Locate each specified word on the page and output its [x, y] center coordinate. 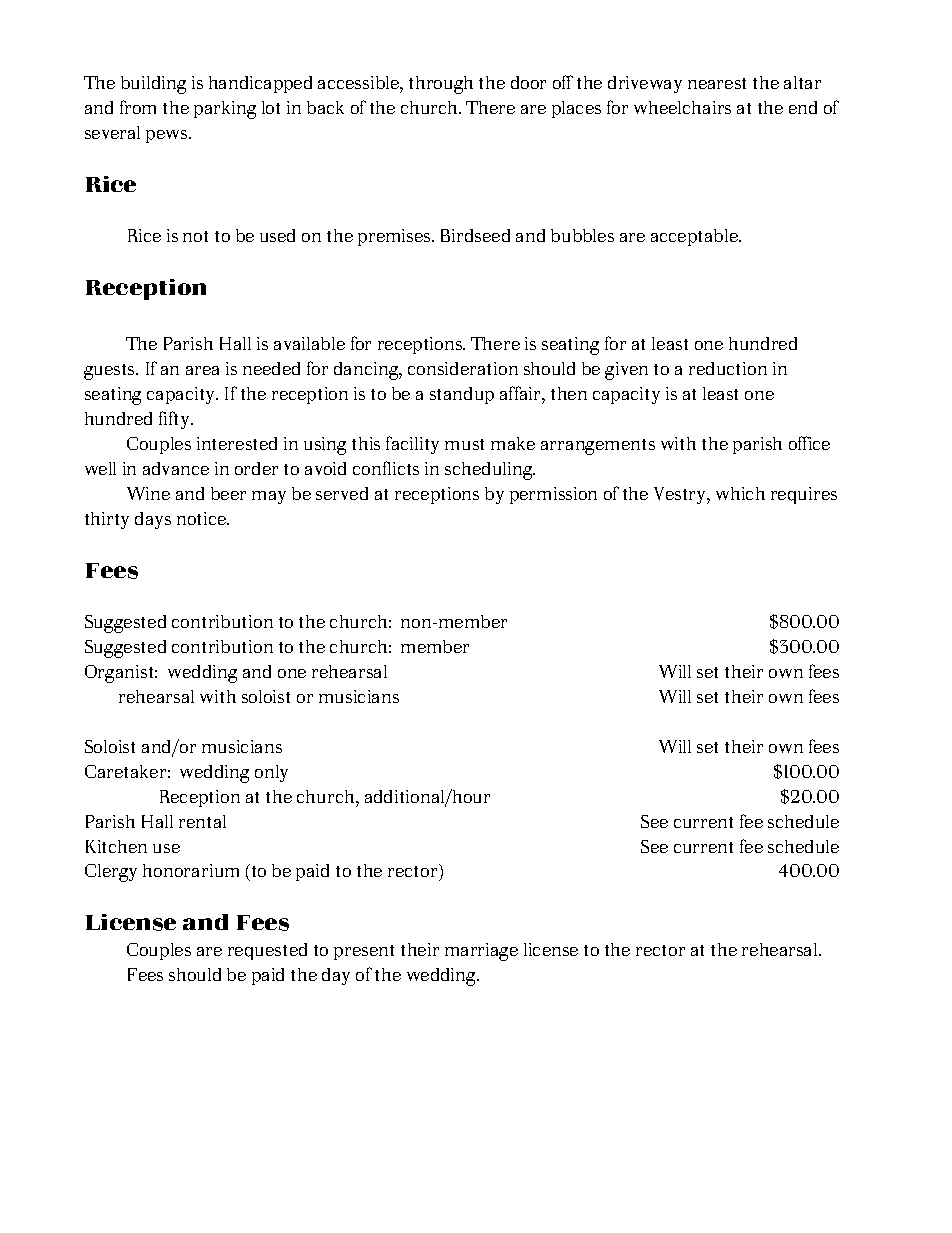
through [441, 85]
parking [225, 110]
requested [267, 951]
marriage [481, 952]
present [364, 952]
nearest [717, 83]
